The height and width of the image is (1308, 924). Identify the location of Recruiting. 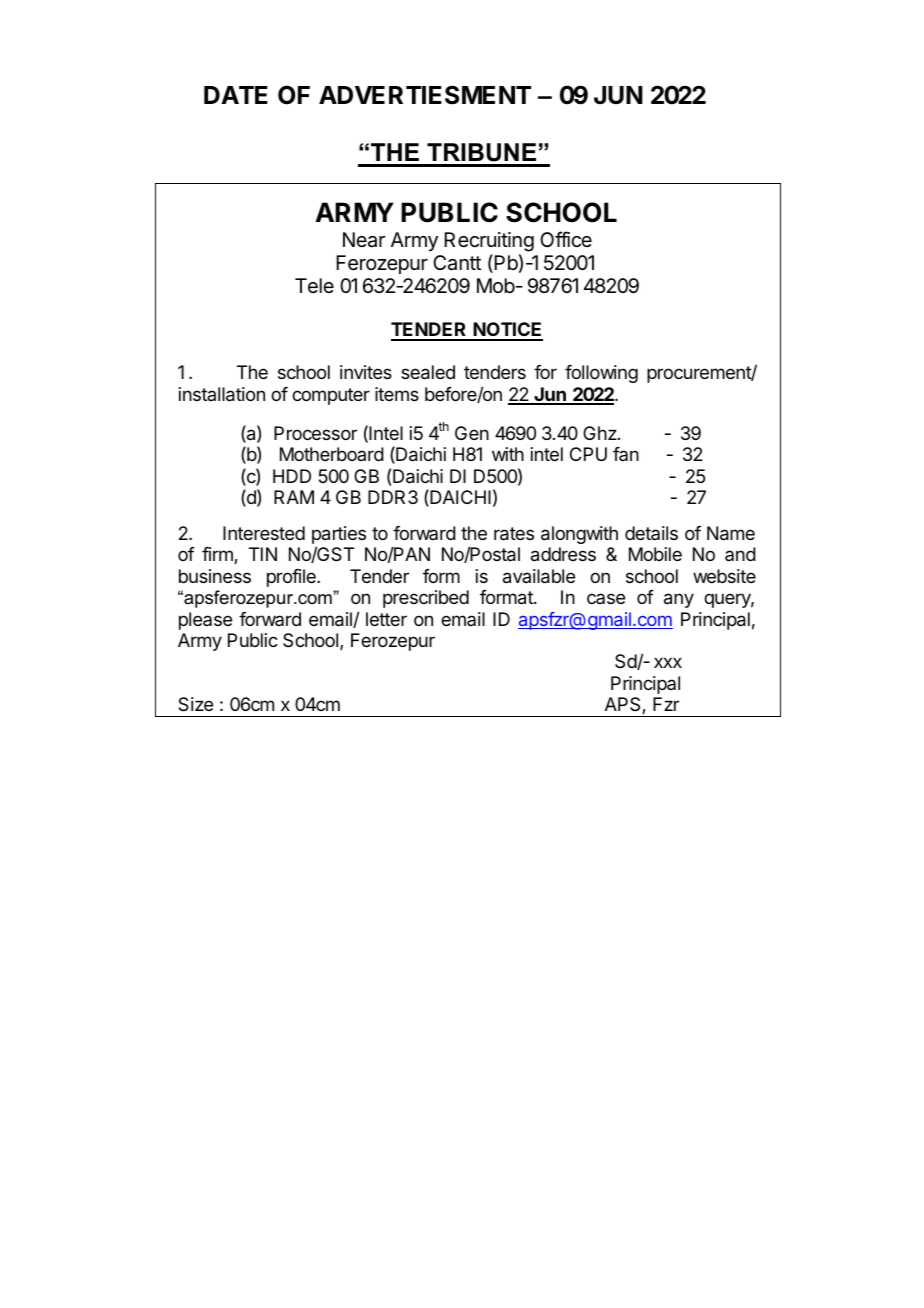
(489, 242).
